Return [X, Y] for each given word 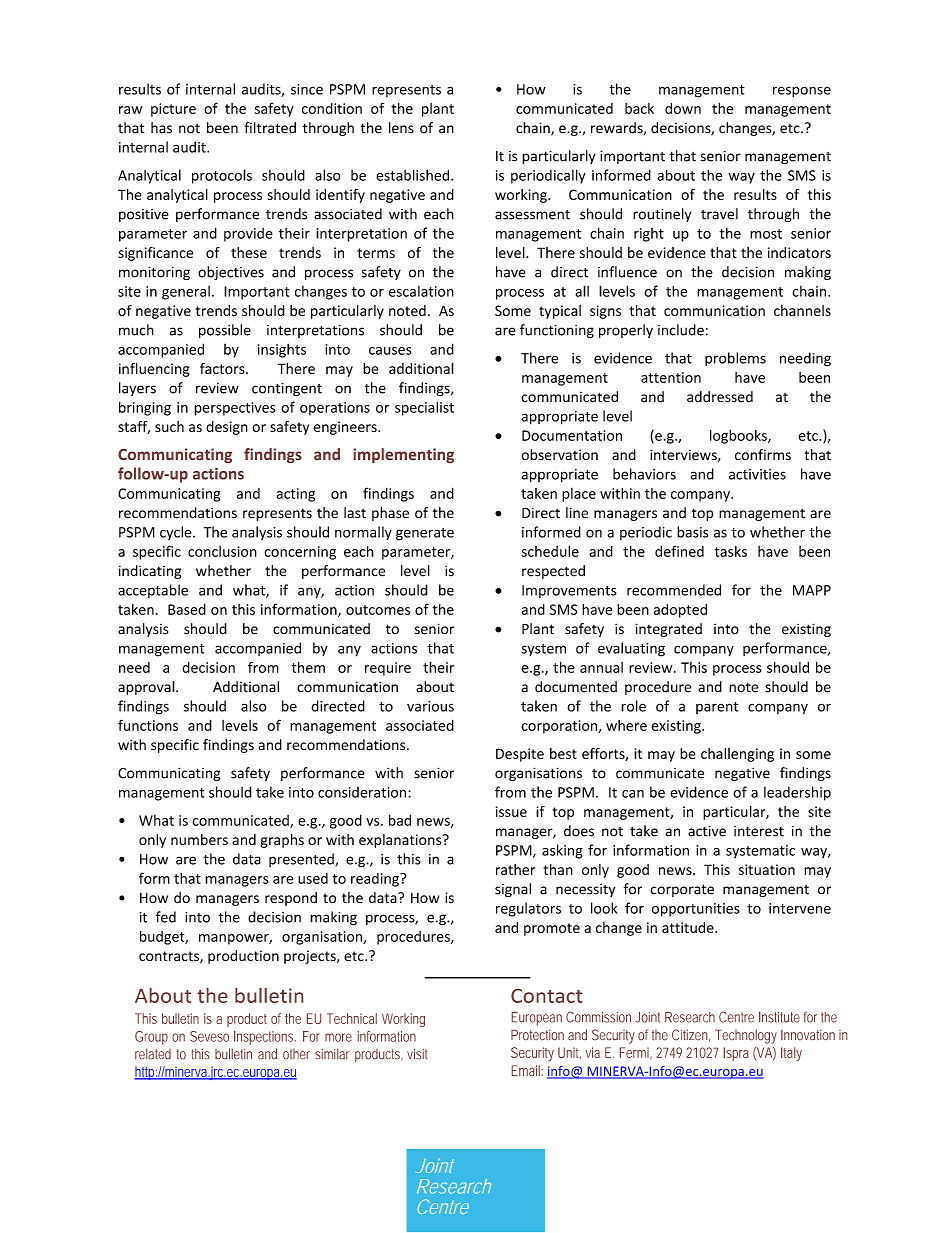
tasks [731, 551]
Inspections [265, 1038]
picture [173, 110]
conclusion [222, 551]
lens [401, 128]
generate [425, 534]
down [683, 108]
